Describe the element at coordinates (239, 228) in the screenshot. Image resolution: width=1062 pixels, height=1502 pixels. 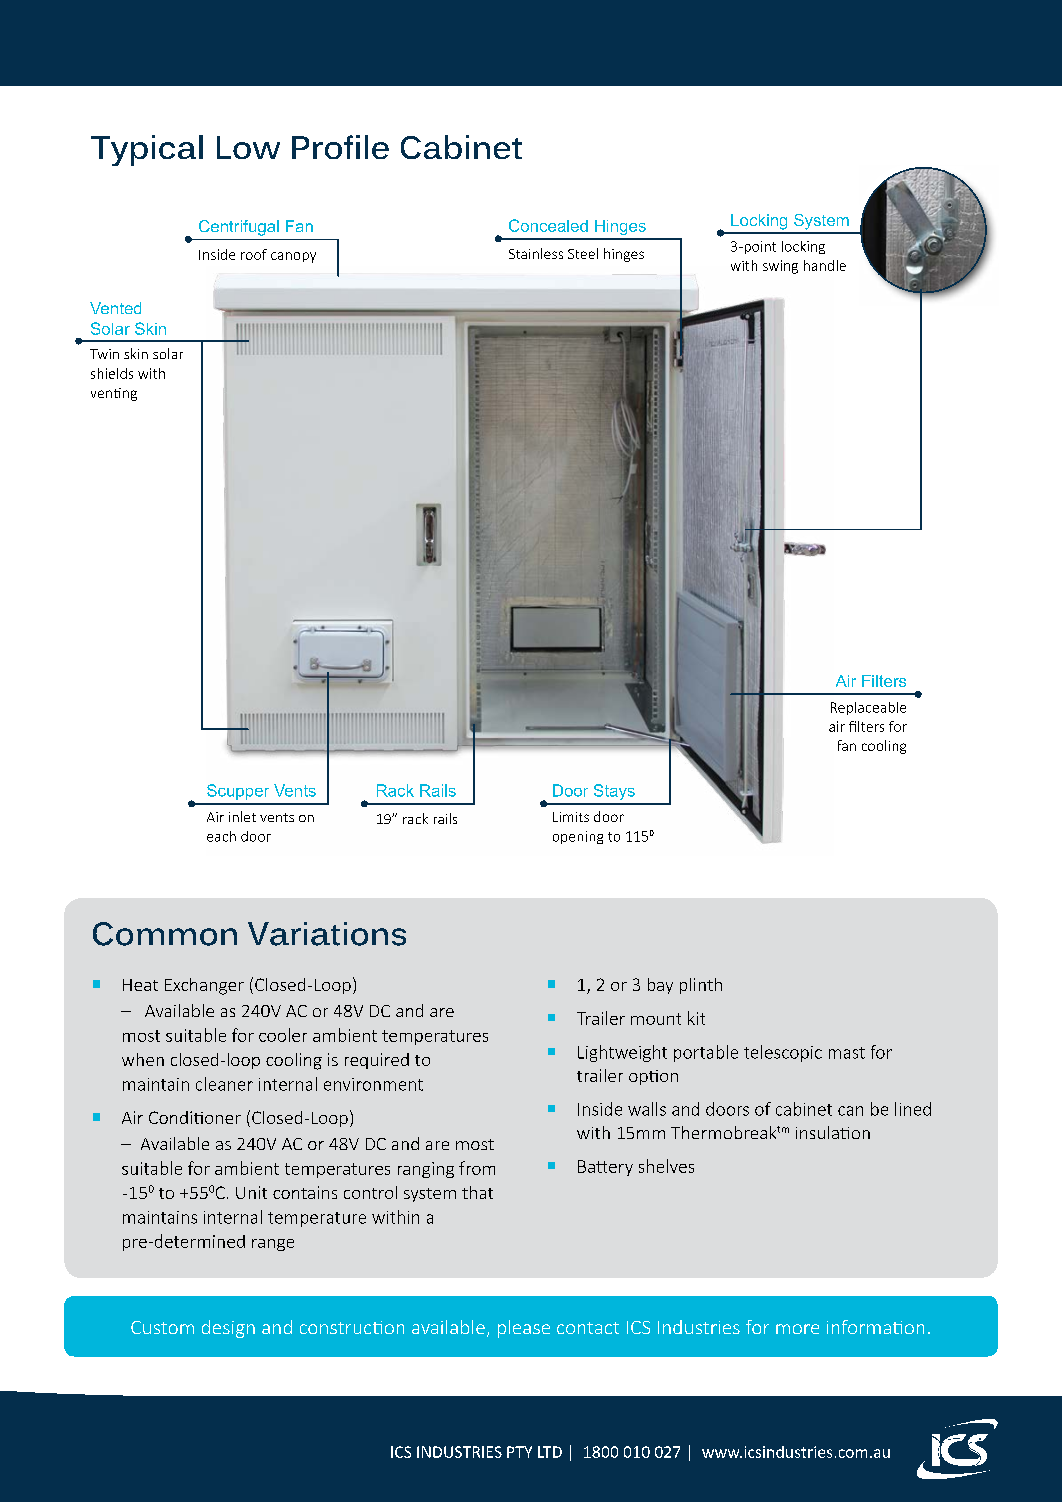
I see `Centrifugal` at that location.
